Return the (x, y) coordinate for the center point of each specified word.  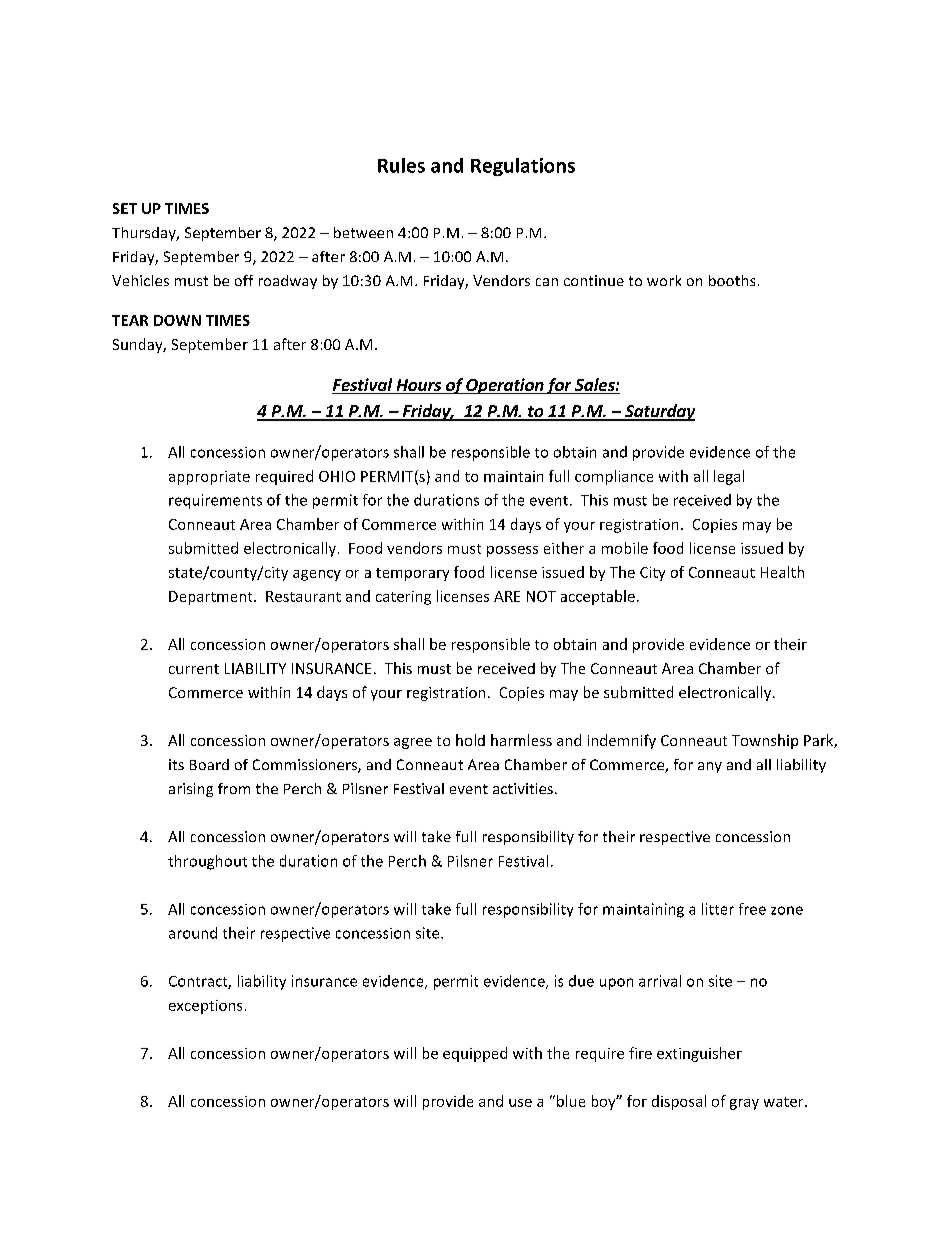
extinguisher (699, 1054)
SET (125, 208)
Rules (401, 165)
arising (191, 790)
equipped (475, 1054)
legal (729, 477)
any (710, 767)
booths (732, 280)
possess (512, 551)
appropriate (209, 478)
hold (470, 740)
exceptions (205, 1007)
